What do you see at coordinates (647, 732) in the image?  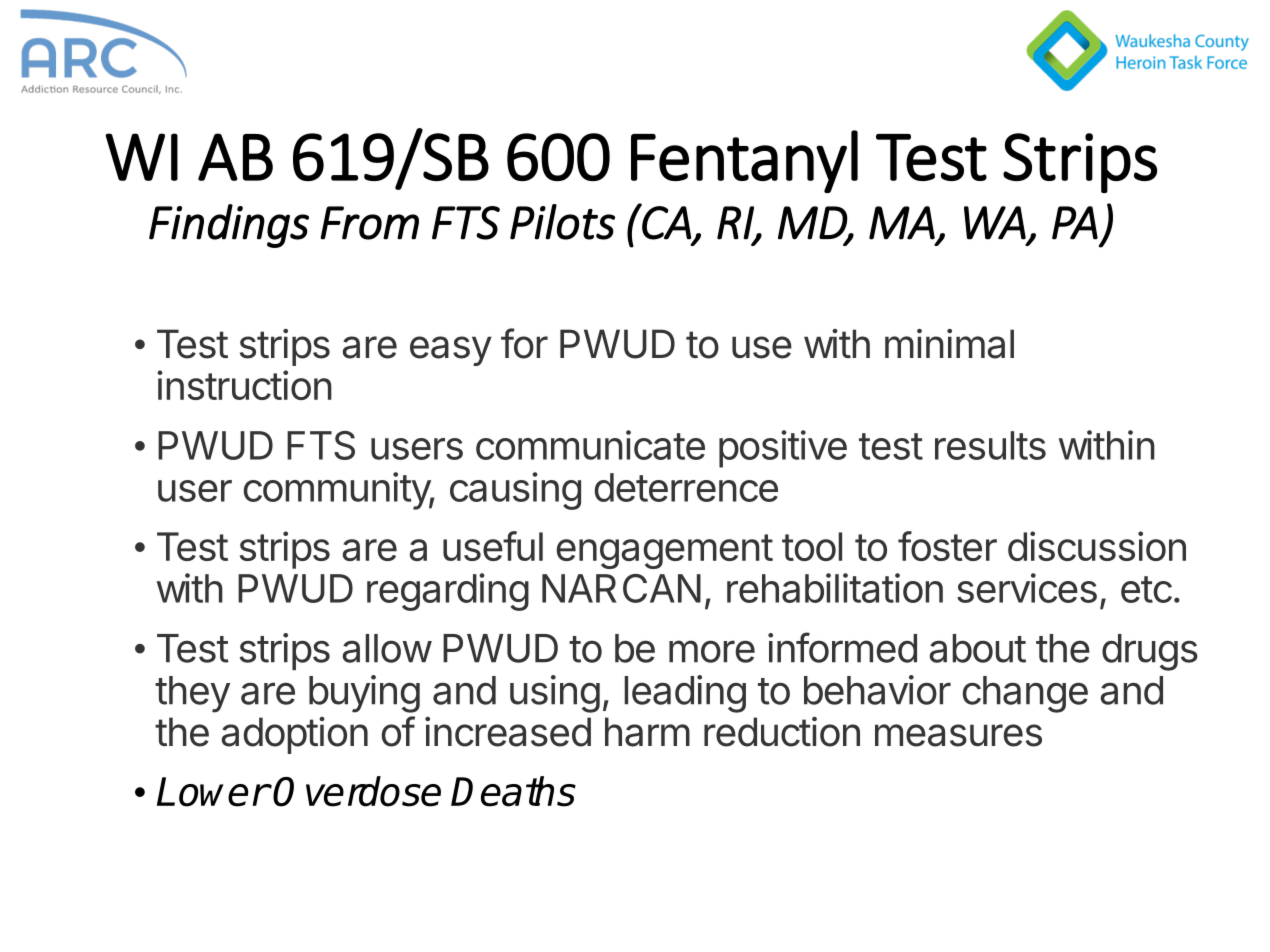 I see `harm` at bounding box center [647, 732].
